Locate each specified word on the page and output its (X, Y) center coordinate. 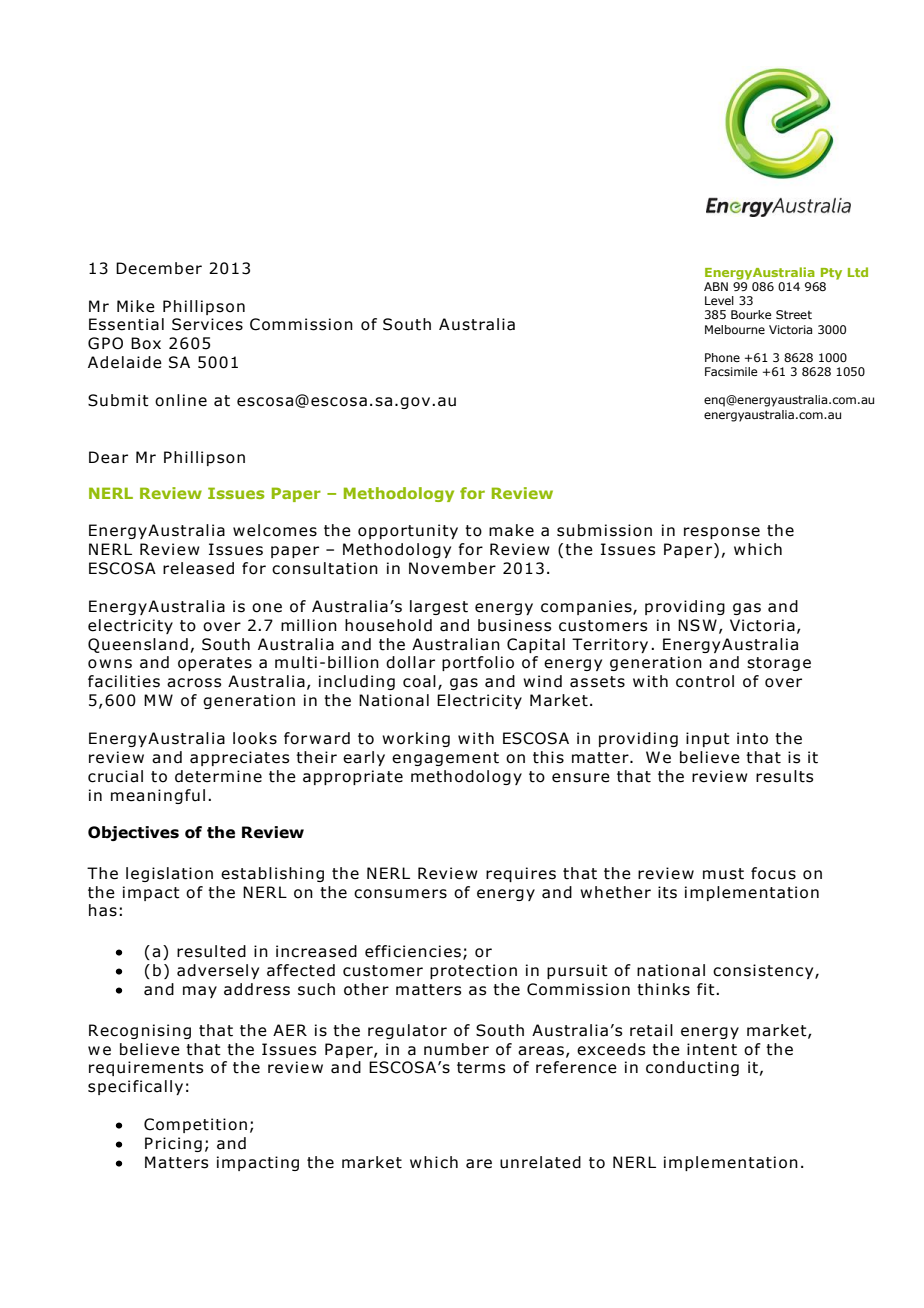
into (752, 738)
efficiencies (413, 951)
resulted (211, 951)
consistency (764, 971)
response (722, 533)
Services (207, 324)
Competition (195, 1125)
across (194, 683)
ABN (716, 286)
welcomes (275, 530)
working (416, 739)
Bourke (751, 314)
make (511, 530)
